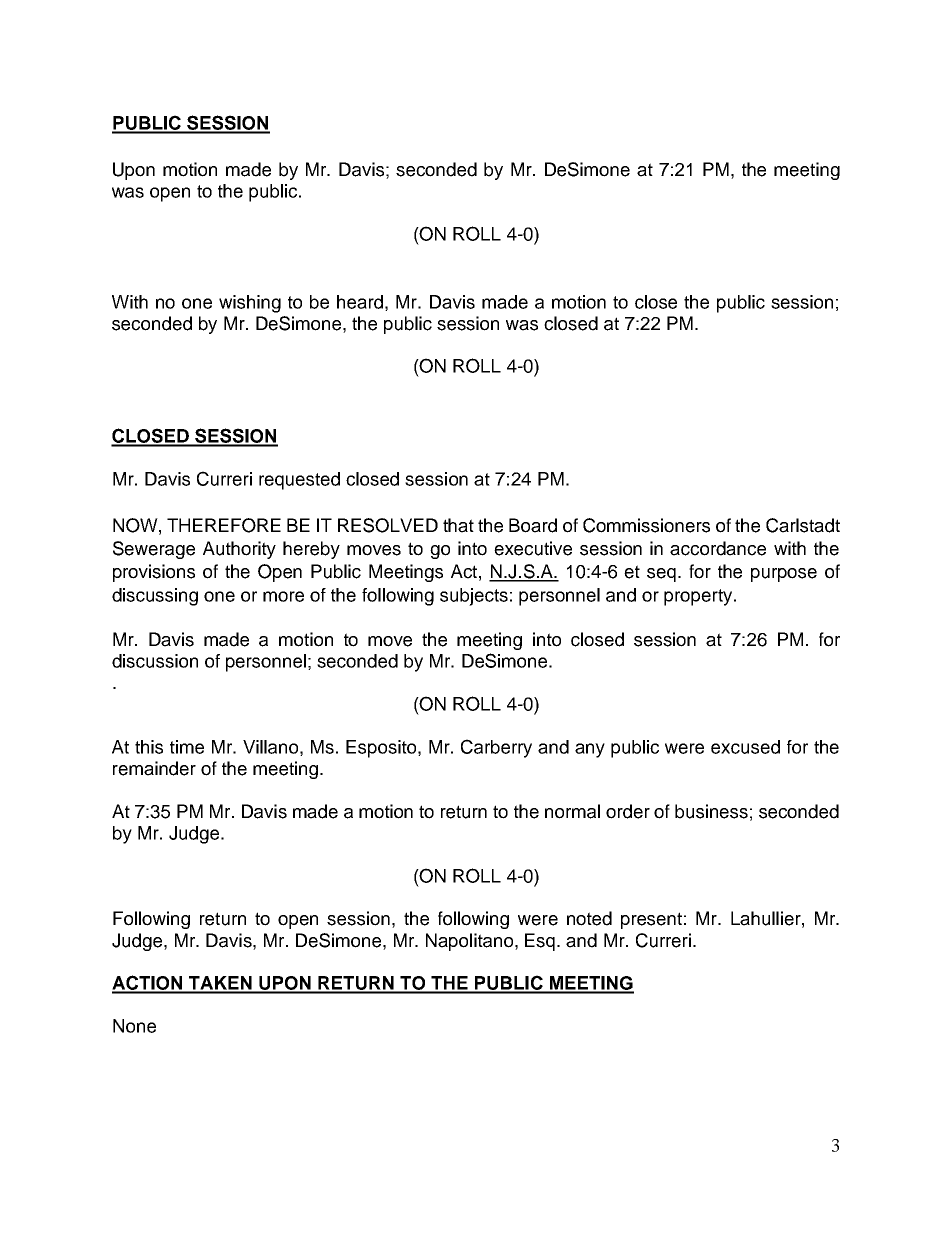 The height and width of the screenshot is (1233, 952). I want to click on ACTION, so click(148, 984).
